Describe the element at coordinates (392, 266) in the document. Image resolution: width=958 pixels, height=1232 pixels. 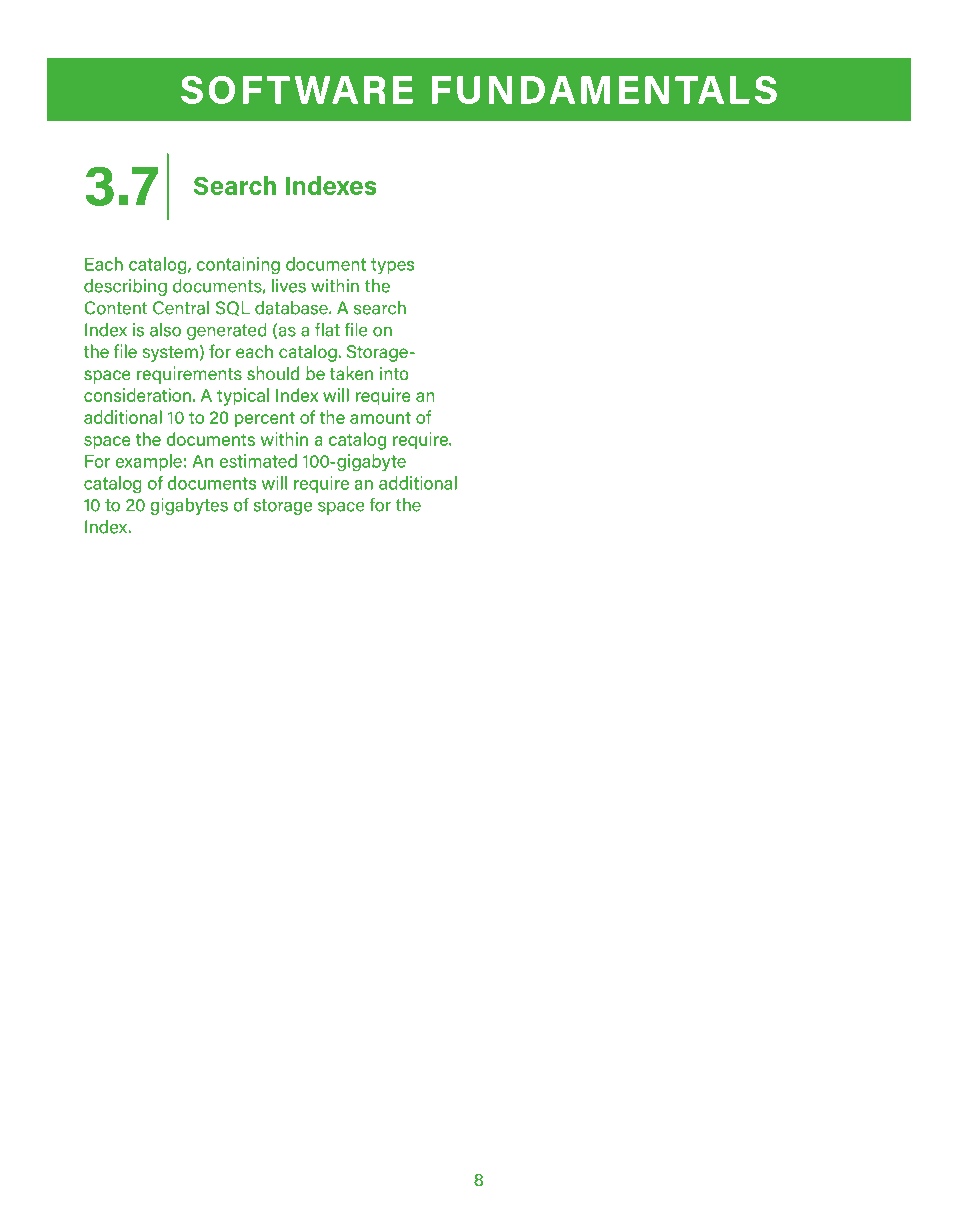
I see `types` at that location.
